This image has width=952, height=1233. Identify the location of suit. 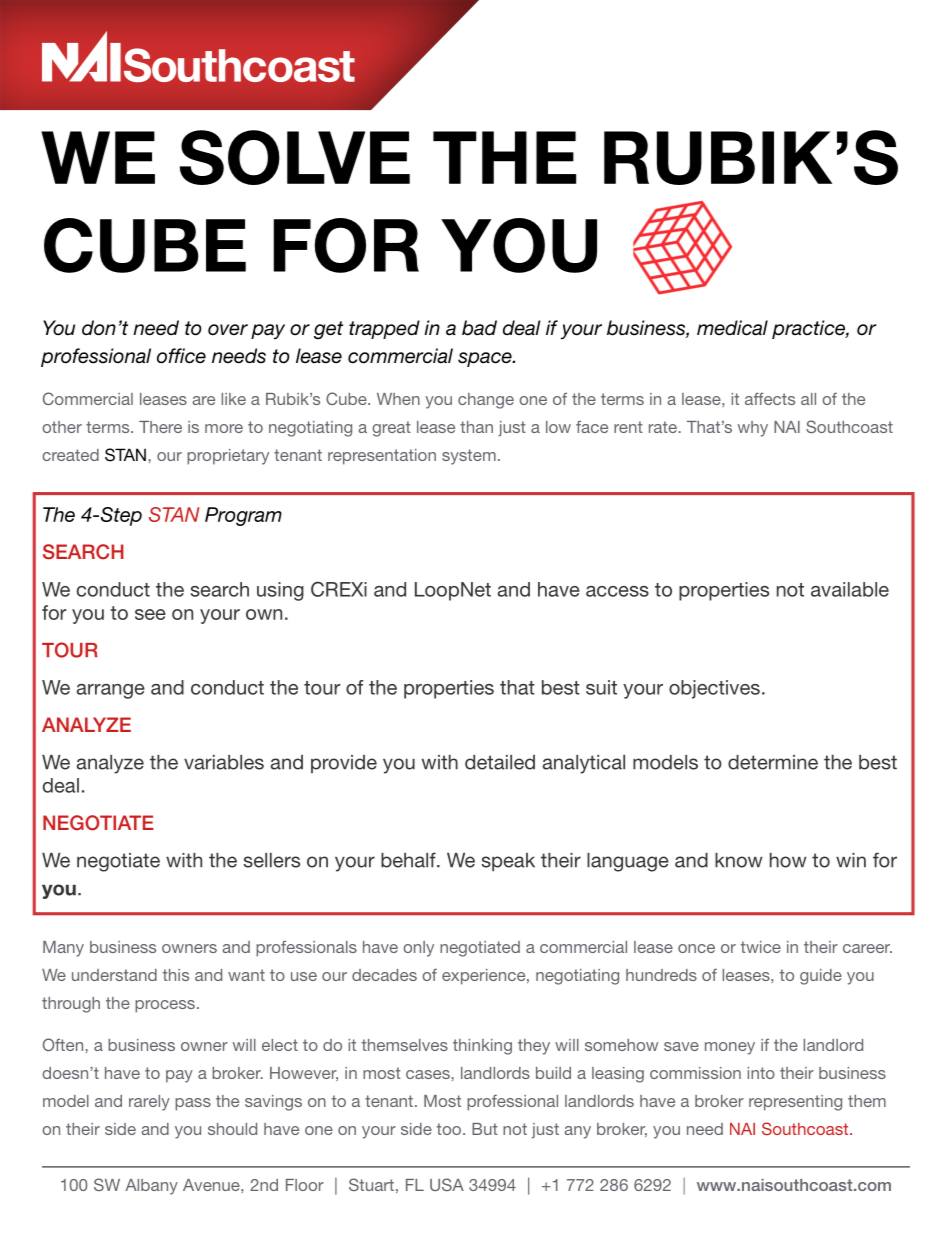
(601, 687).
